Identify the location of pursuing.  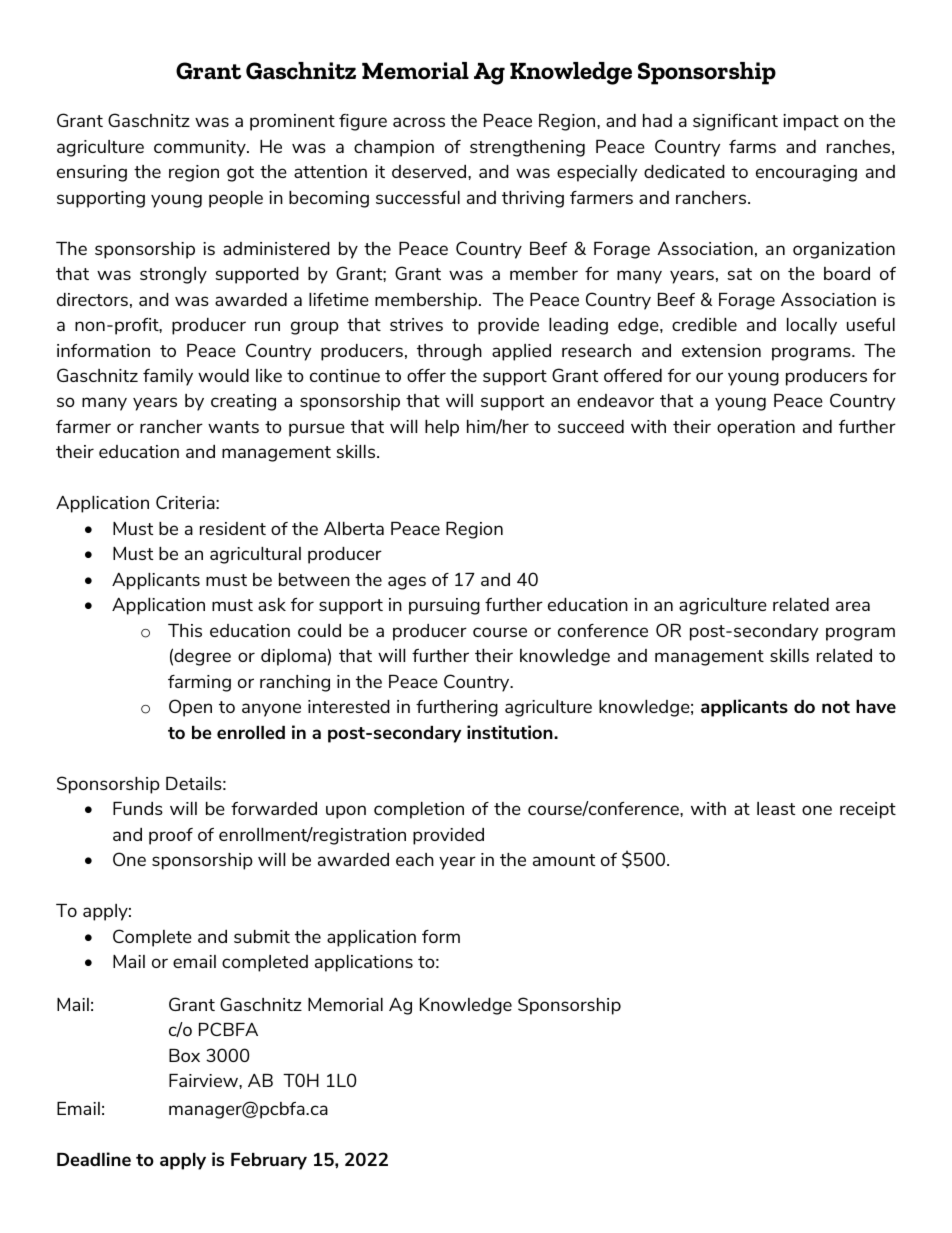
(444, 606).
